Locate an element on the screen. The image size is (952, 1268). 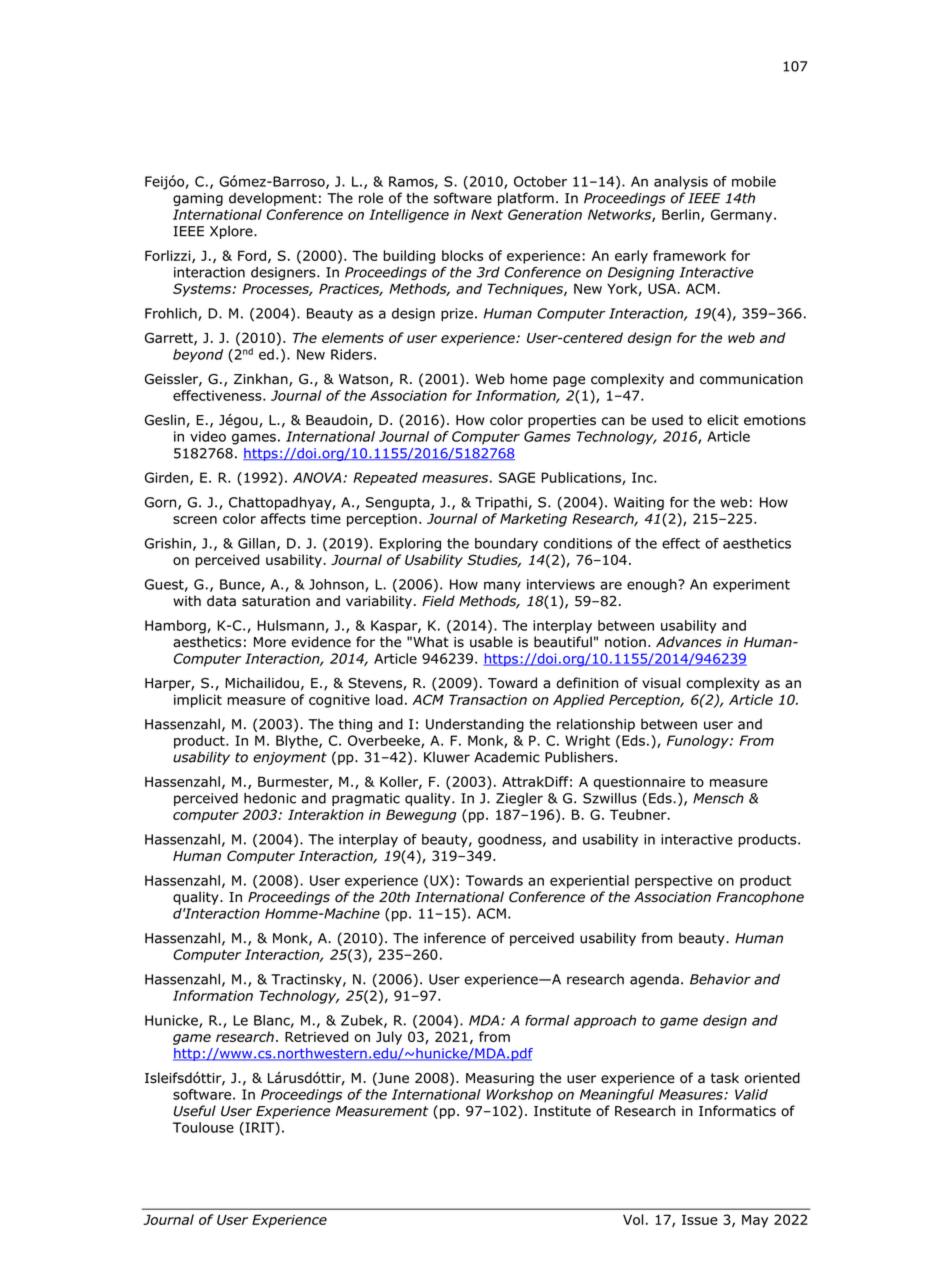
visual is located at coordinates (661, 683).
